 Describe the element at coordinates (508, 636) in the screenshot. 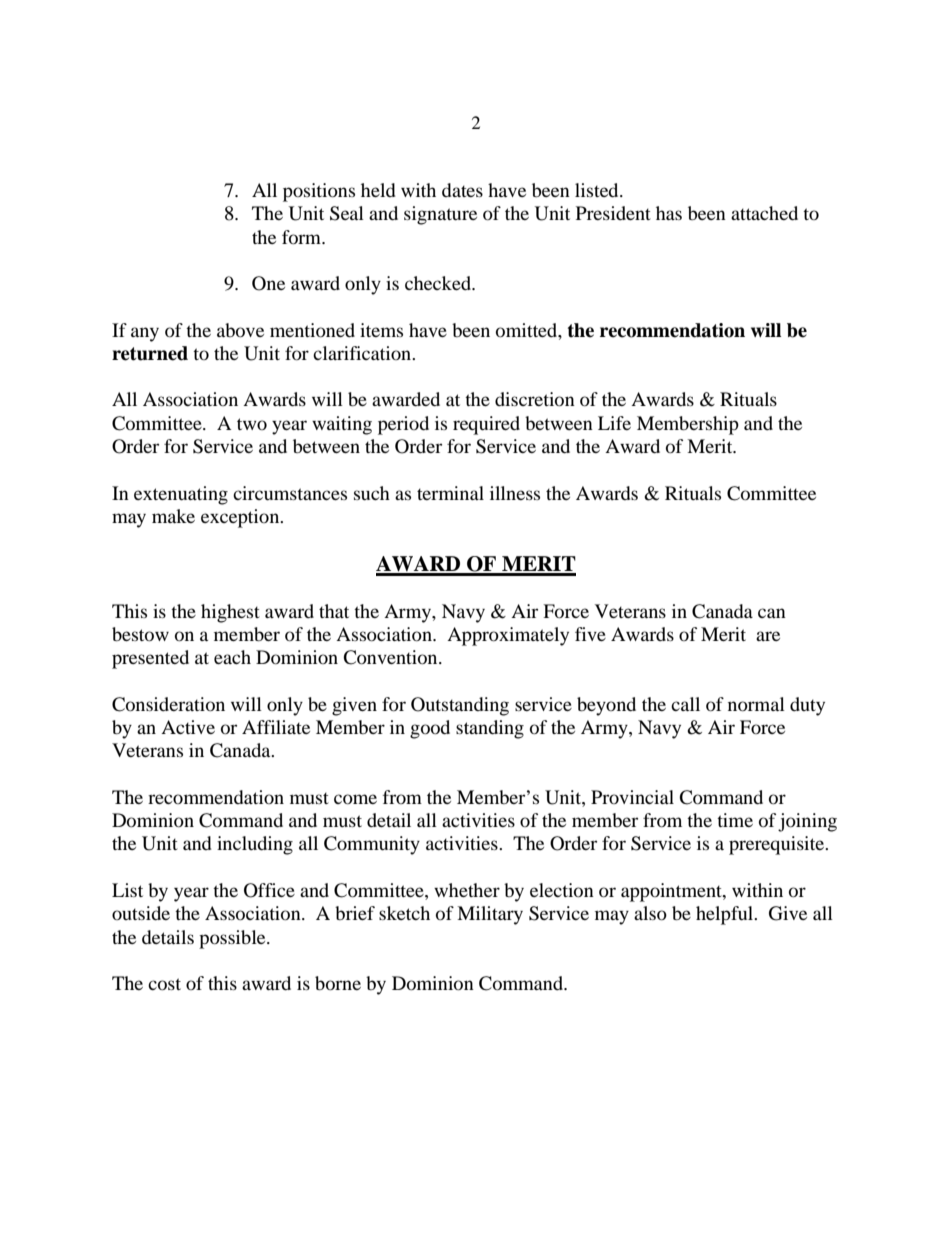

I see `Approximately` at that location.
